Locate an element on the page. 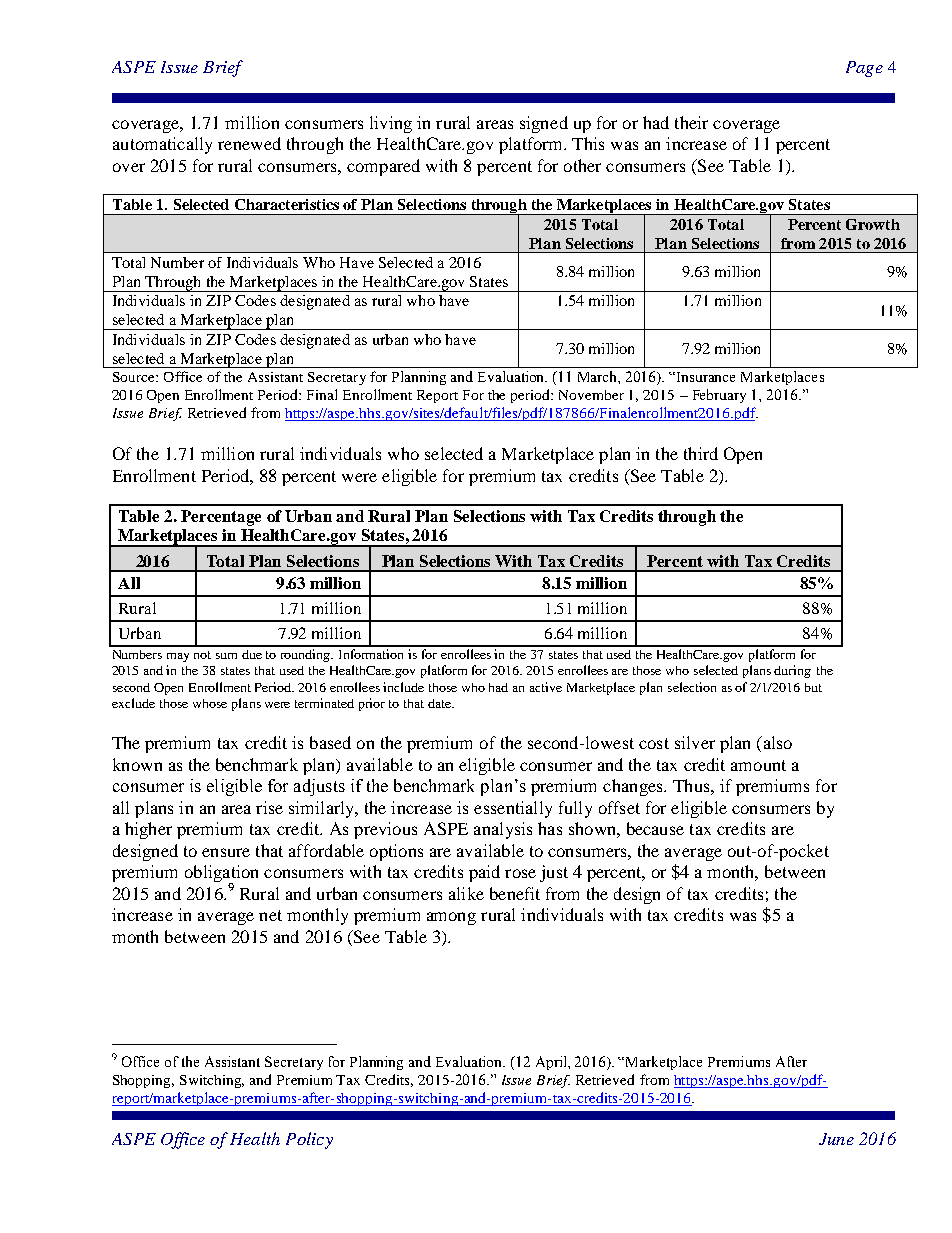 Image resolution: width=952 pixels, height=1233 pixels. renewed is located at coordinates (249, 143).
